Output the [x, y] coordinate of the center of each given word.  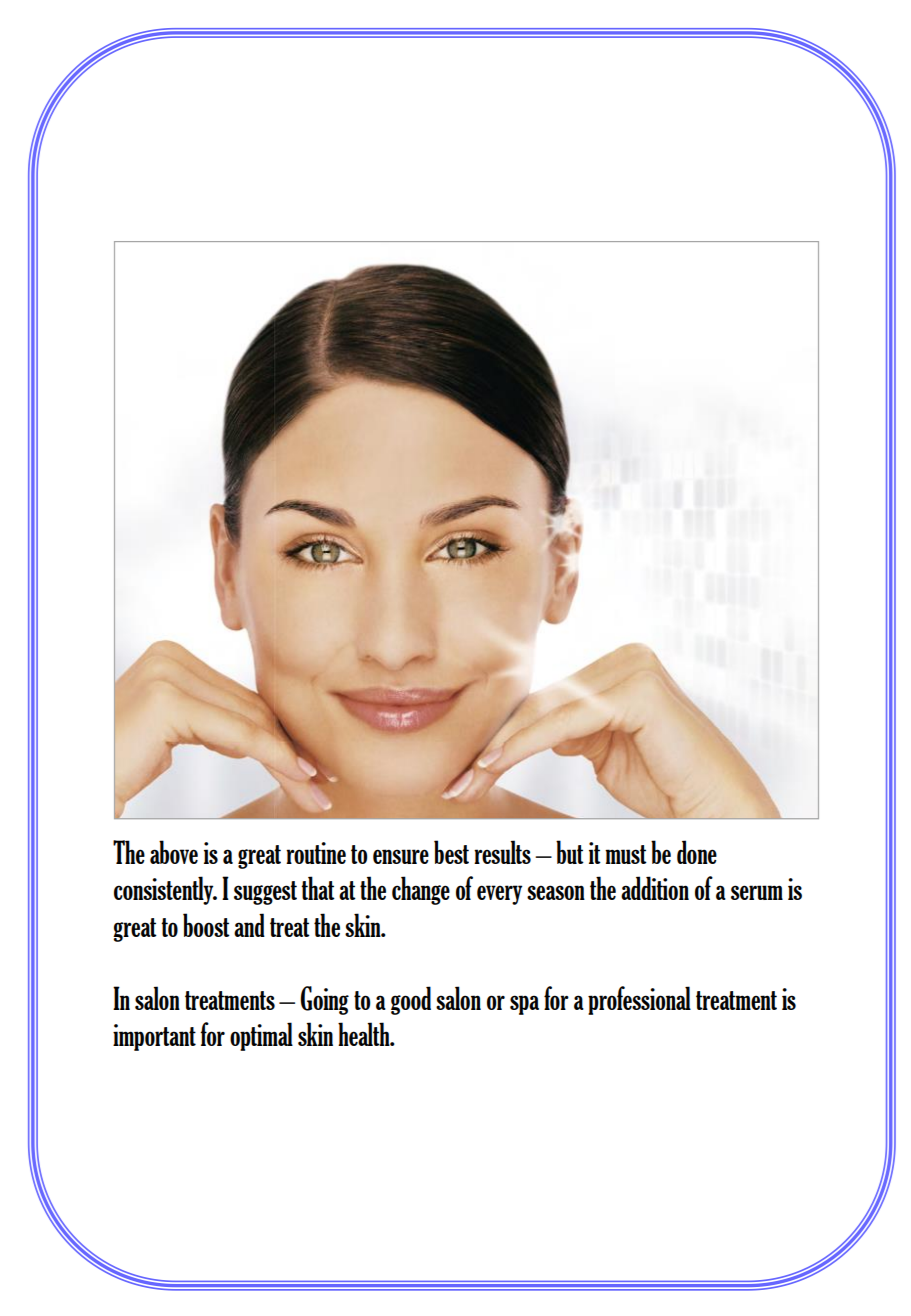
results [502, 852]
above [174, 852]
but [570, 852]
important [154, 1037]
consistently [165, 890]
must [626, 854]
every [499, 895]
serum [757, 892]
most [482, 754]
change [421, 890]
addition [655, 888]
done [697, 852]
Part [114, 532]
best [451, 852]
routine [316, 853]
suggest [265, 893]
